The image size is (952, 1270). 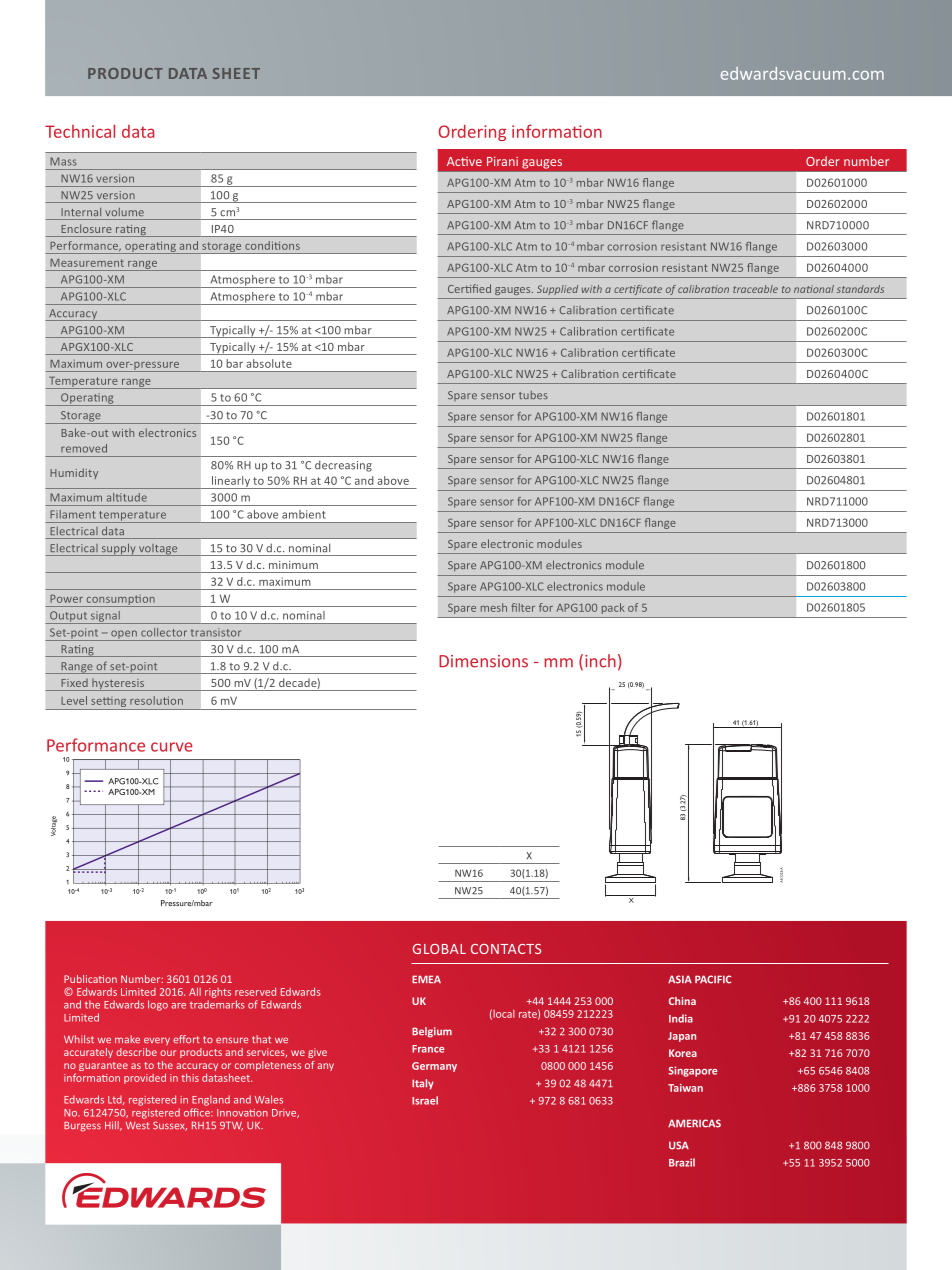 I want to click on volume, so click(x=124, y=212).
